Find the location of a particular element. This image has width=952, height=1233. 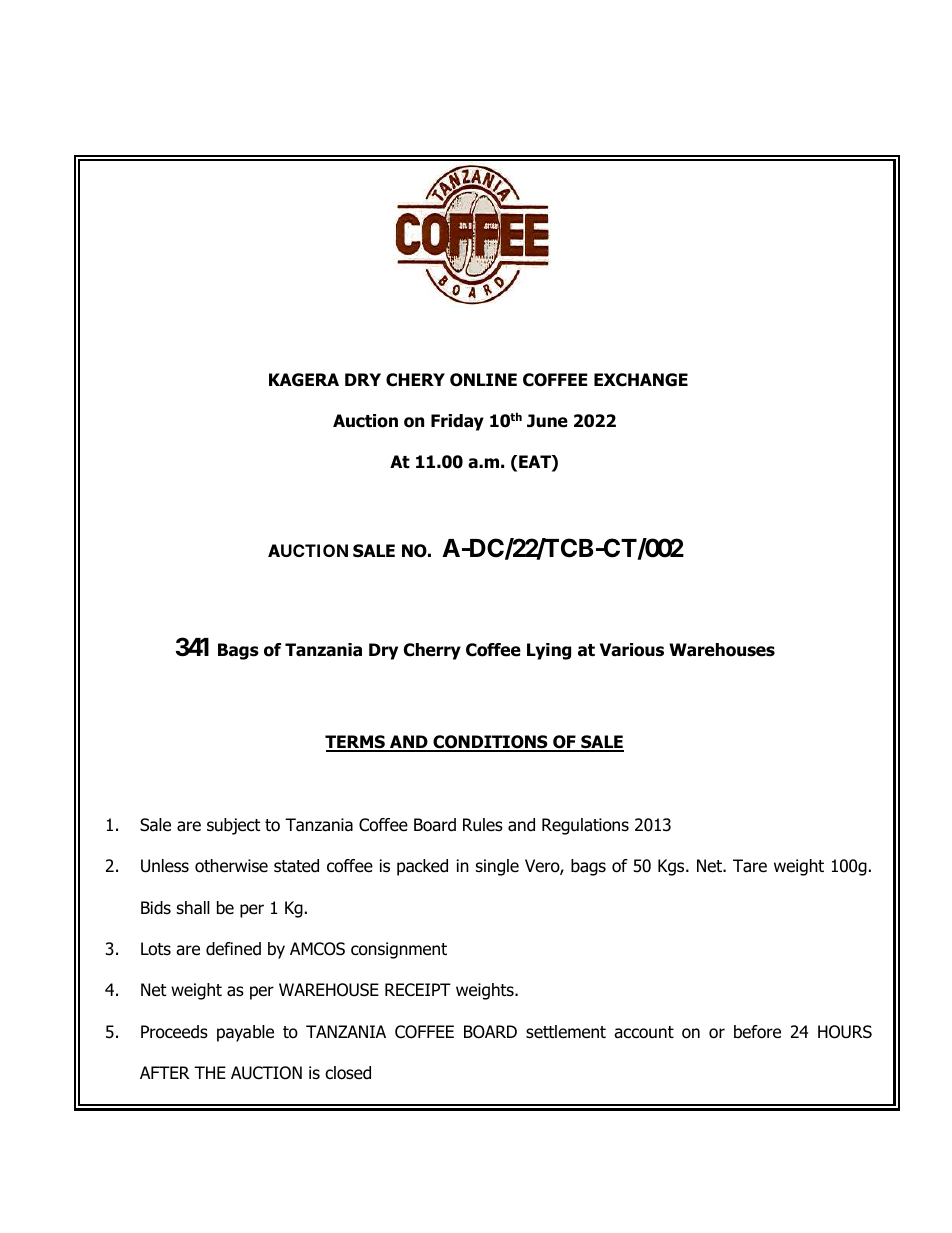

June is located at coordinates (547, 421).
